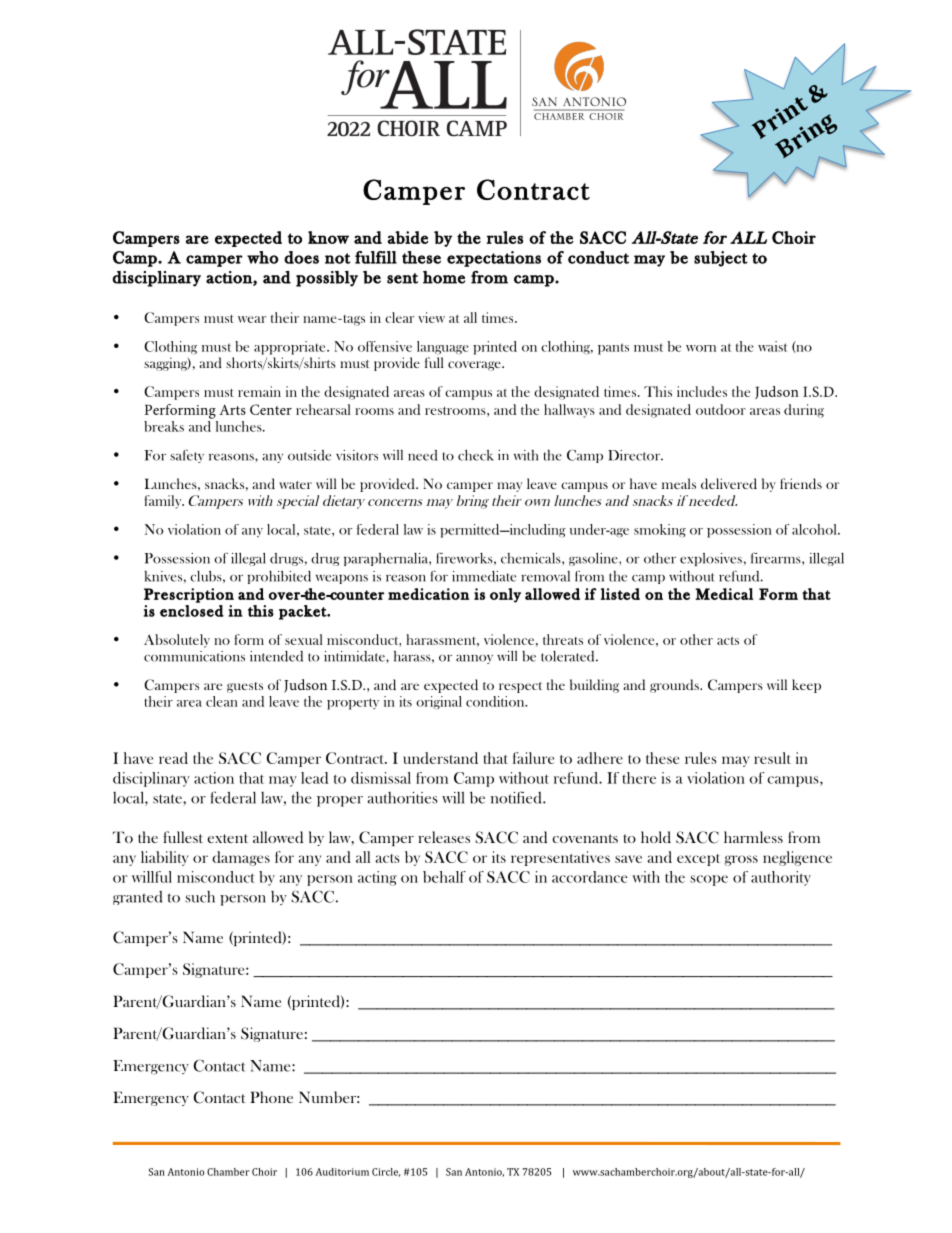 The image size is (952, 1233). What do you see at coordinates (227, 838) in the image?
I see `extent` at bounding box center [227, 838].
